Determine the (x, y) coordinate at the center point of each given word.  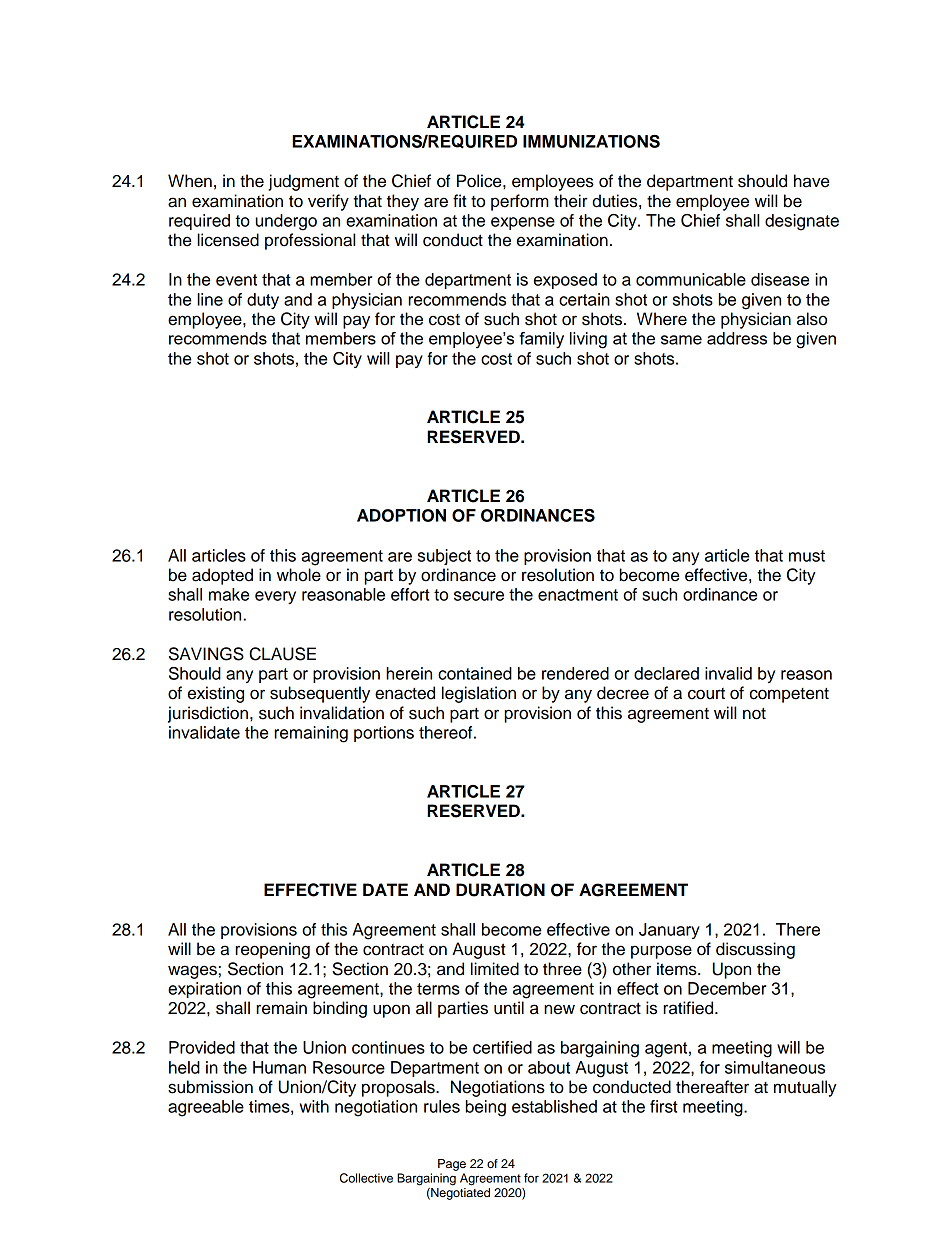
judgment (303, 182)
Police (480, 181)
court (706, 694)
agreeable (206, 1108)
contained (475, 673)
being (486, 1108)
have (811, 181)
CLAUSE (282, 654)
